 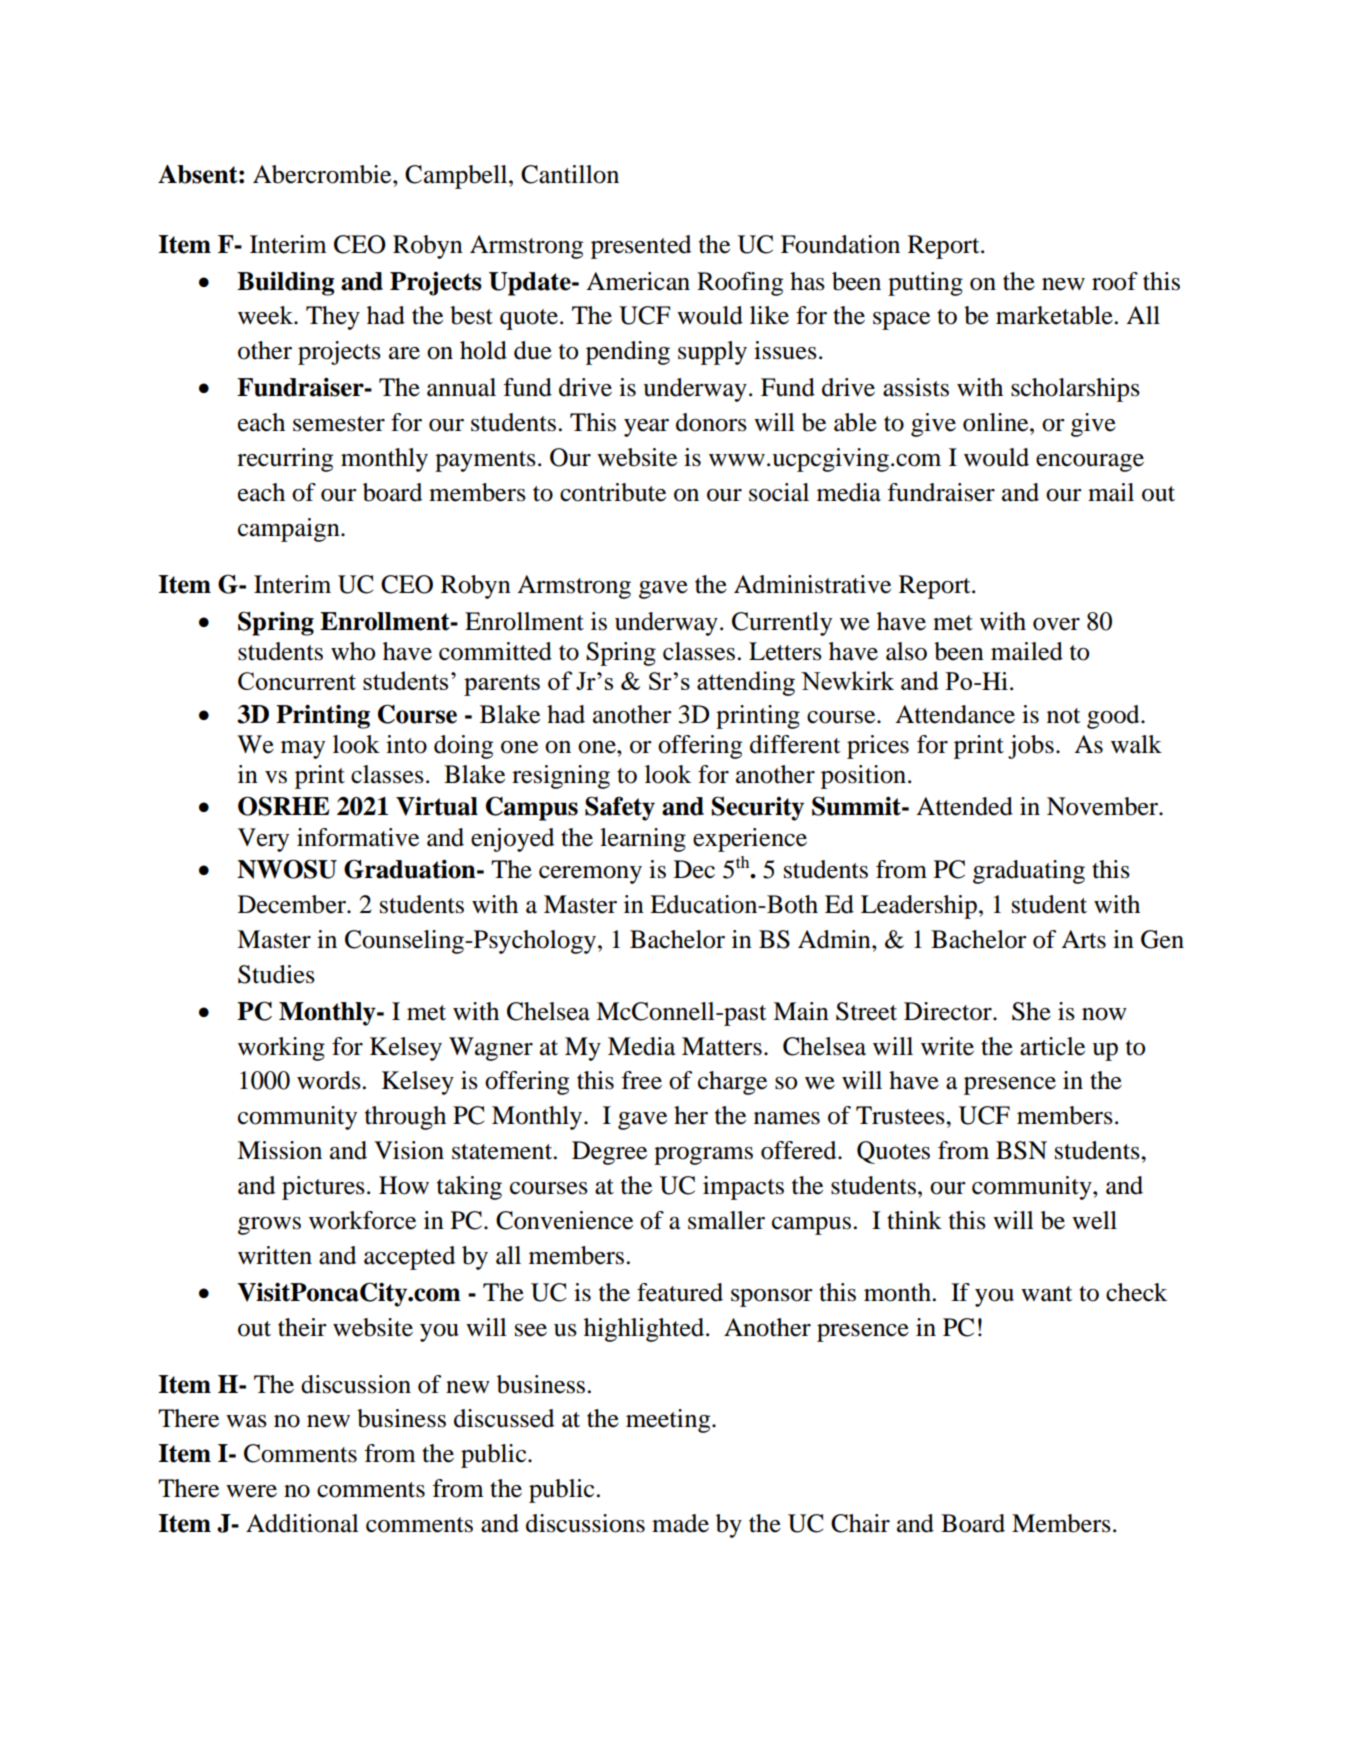 What do you see at coordinates (323, 174) in the screenshot?
I see `Abercrombie` at bounding box center [323, 174].
